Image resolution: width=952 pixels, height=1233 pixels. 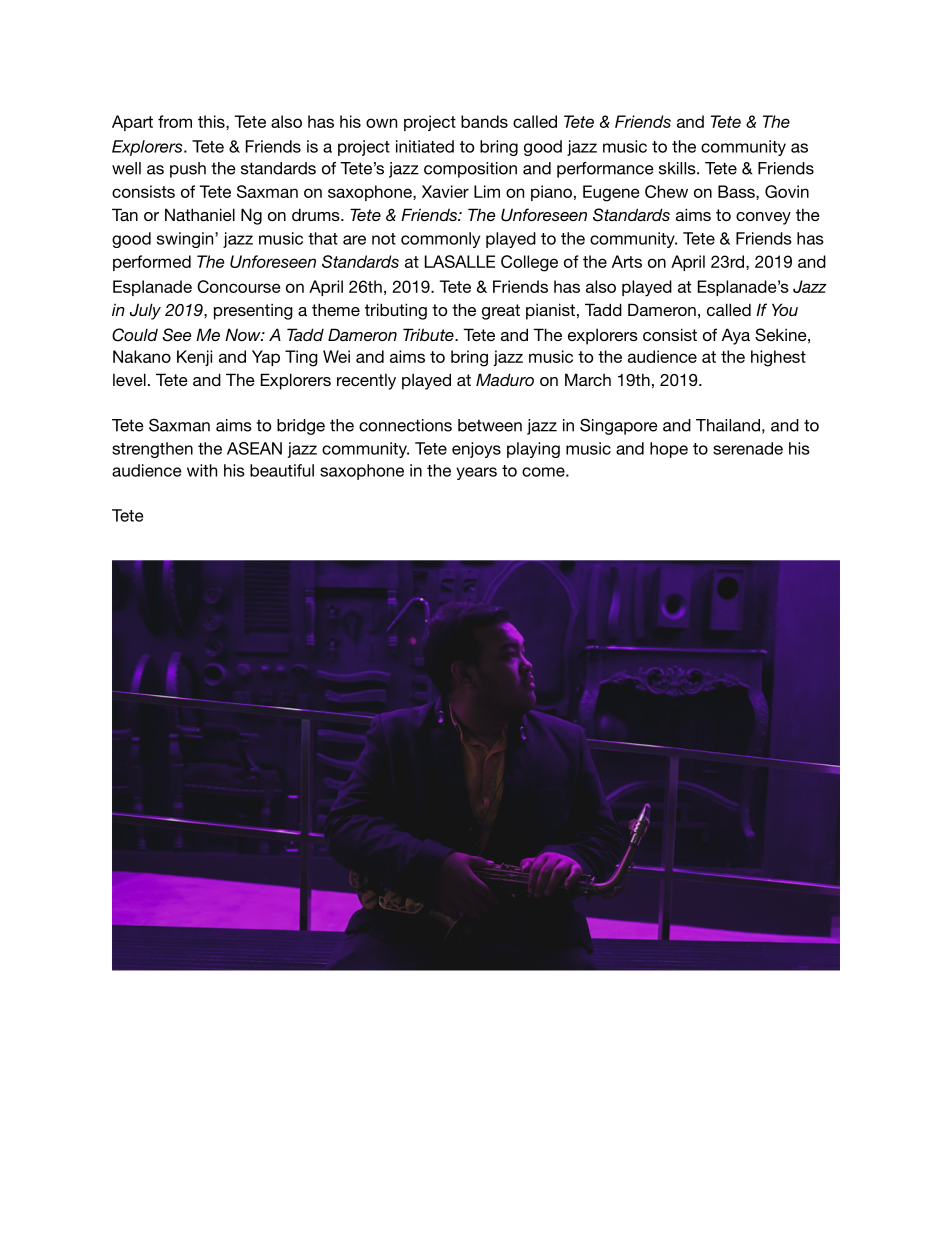 What do you see at coordinates (627, 261) in the screenshot?
I see `Arts` at bounding box center [627, 261].
